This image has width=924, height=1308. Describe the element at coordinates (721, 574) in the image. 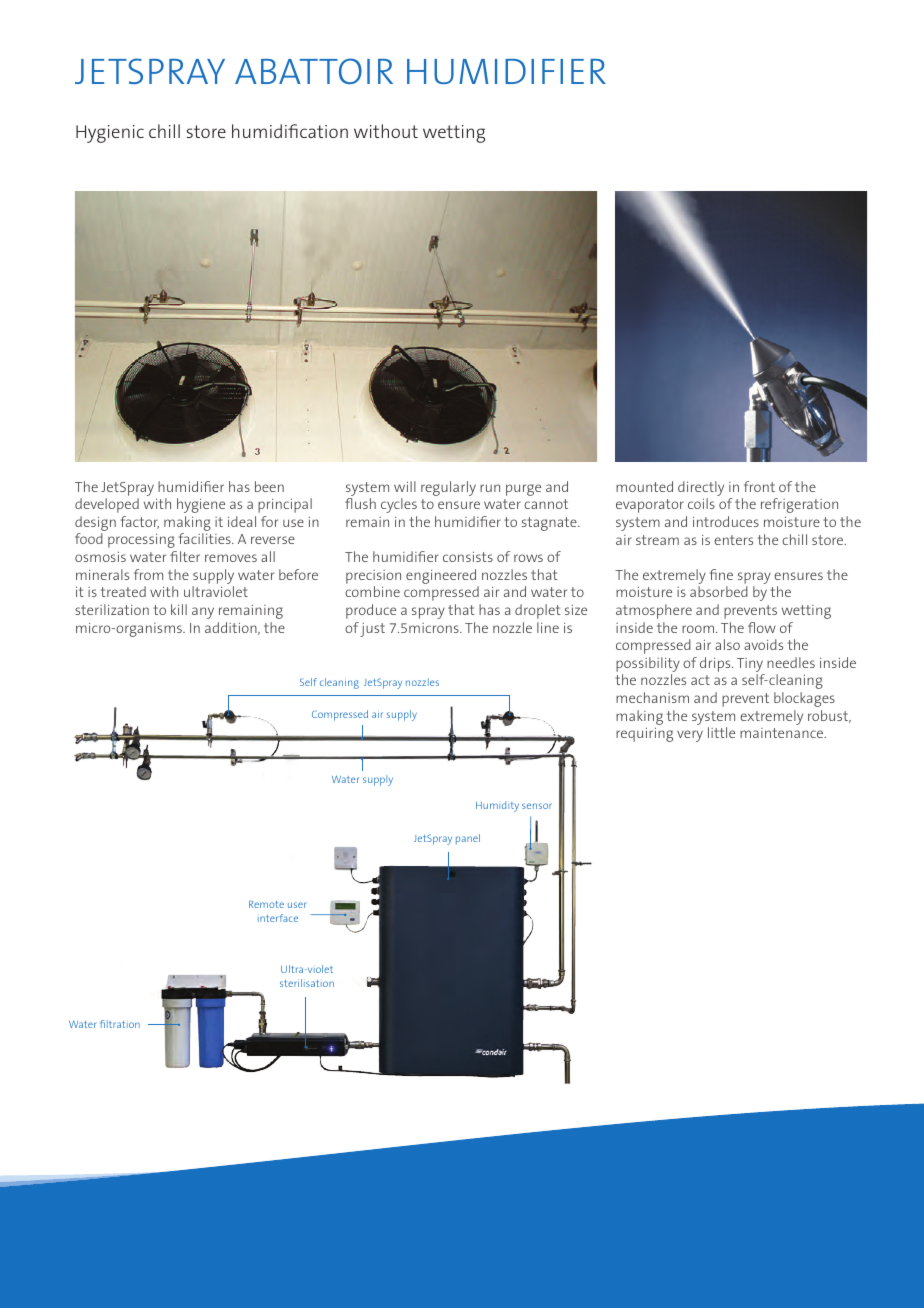

I see `fine` at that location.
